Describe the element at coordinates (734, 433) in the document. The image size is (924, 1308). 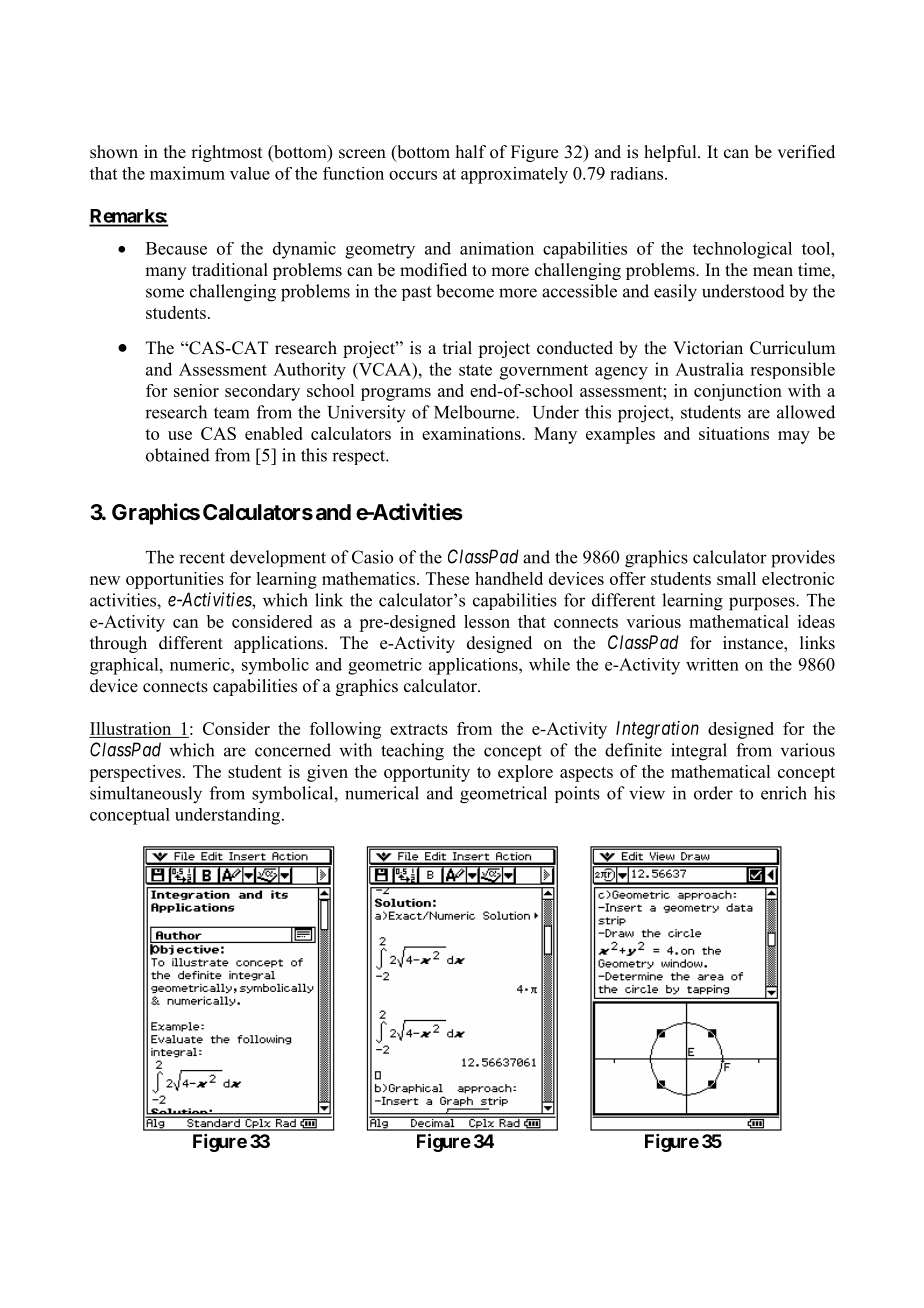
I see `situations` at that location.
